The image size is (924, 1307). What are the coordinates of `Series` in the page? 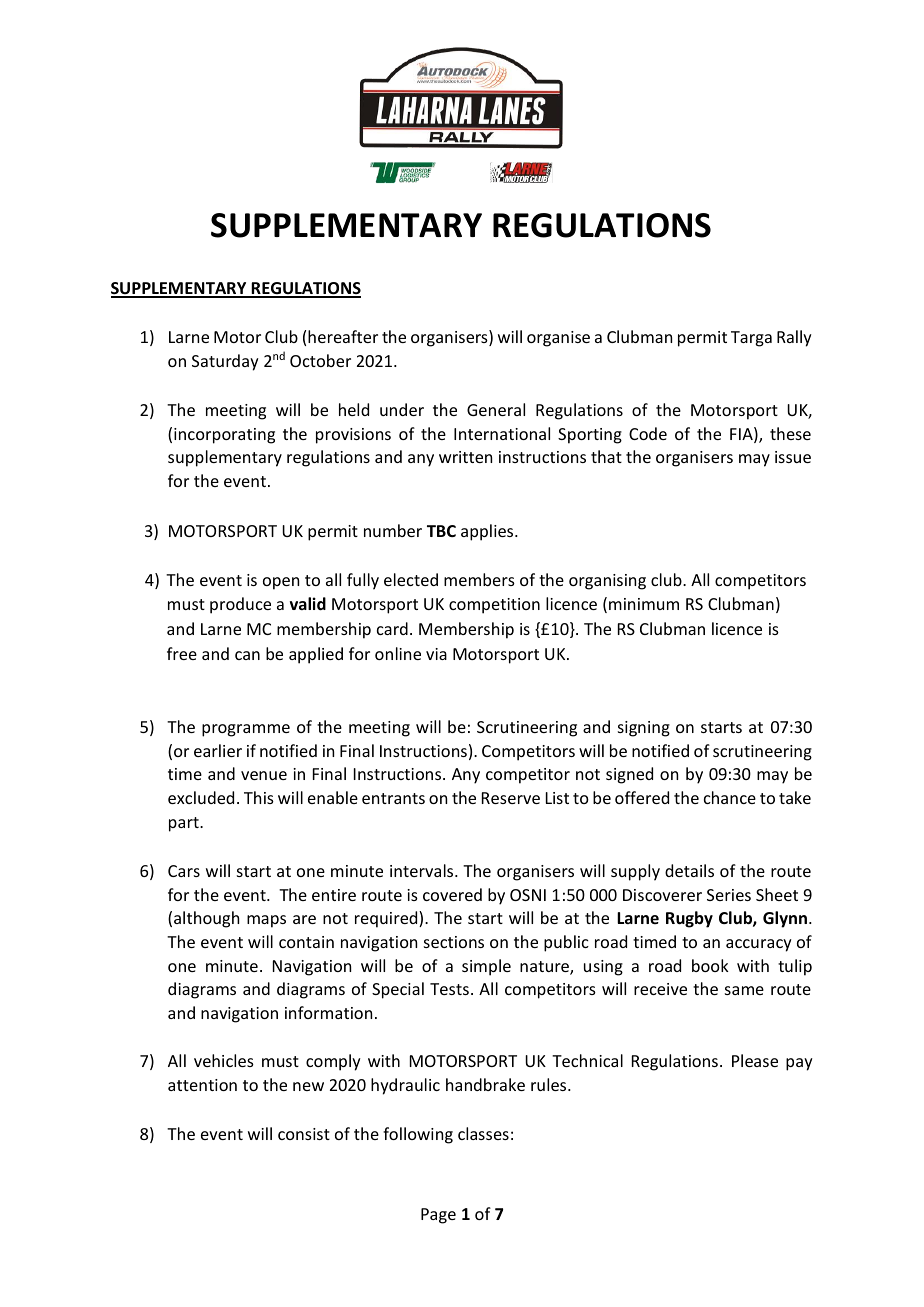 It's located at (729, 895).
